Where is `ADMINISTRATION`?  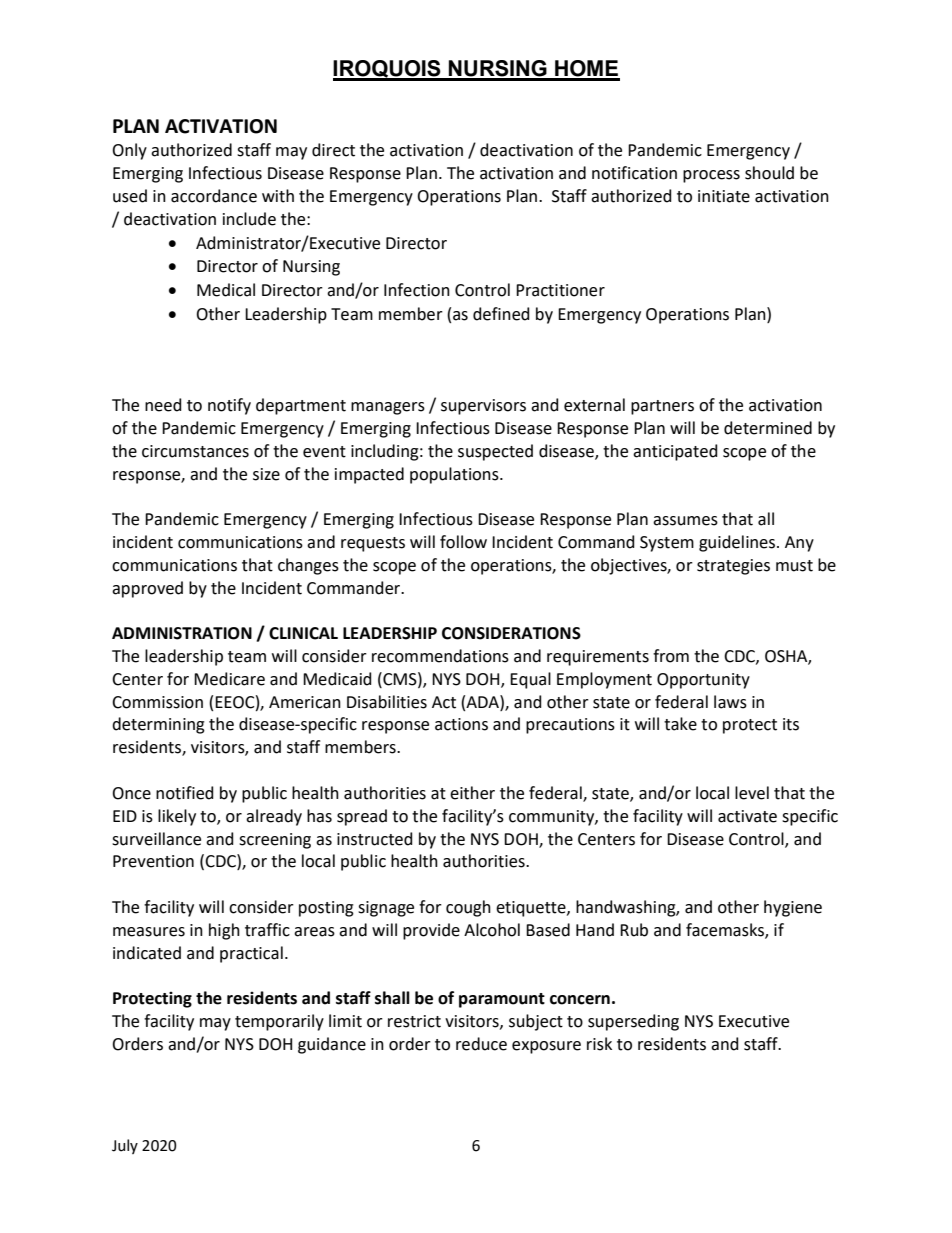 ADMINISTRATION is located at coordinates (182, 633).
